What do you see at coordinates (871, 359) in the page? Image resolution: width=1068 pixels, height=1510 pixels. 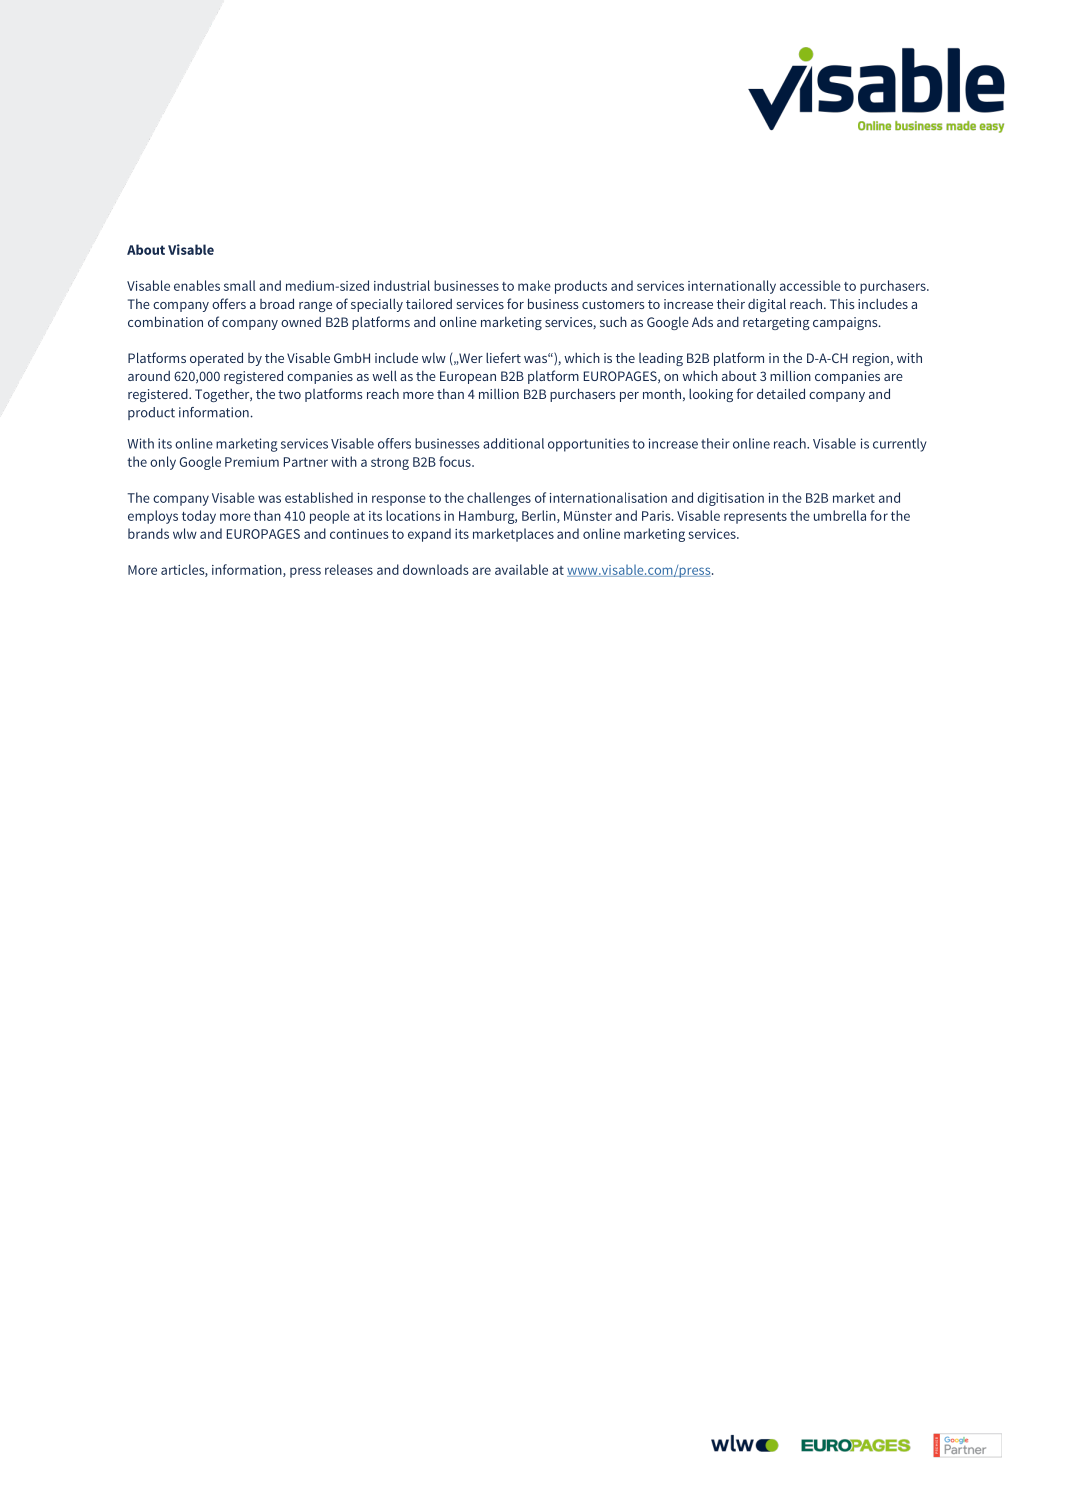 I see `region` at bounding box center [871, 359].
